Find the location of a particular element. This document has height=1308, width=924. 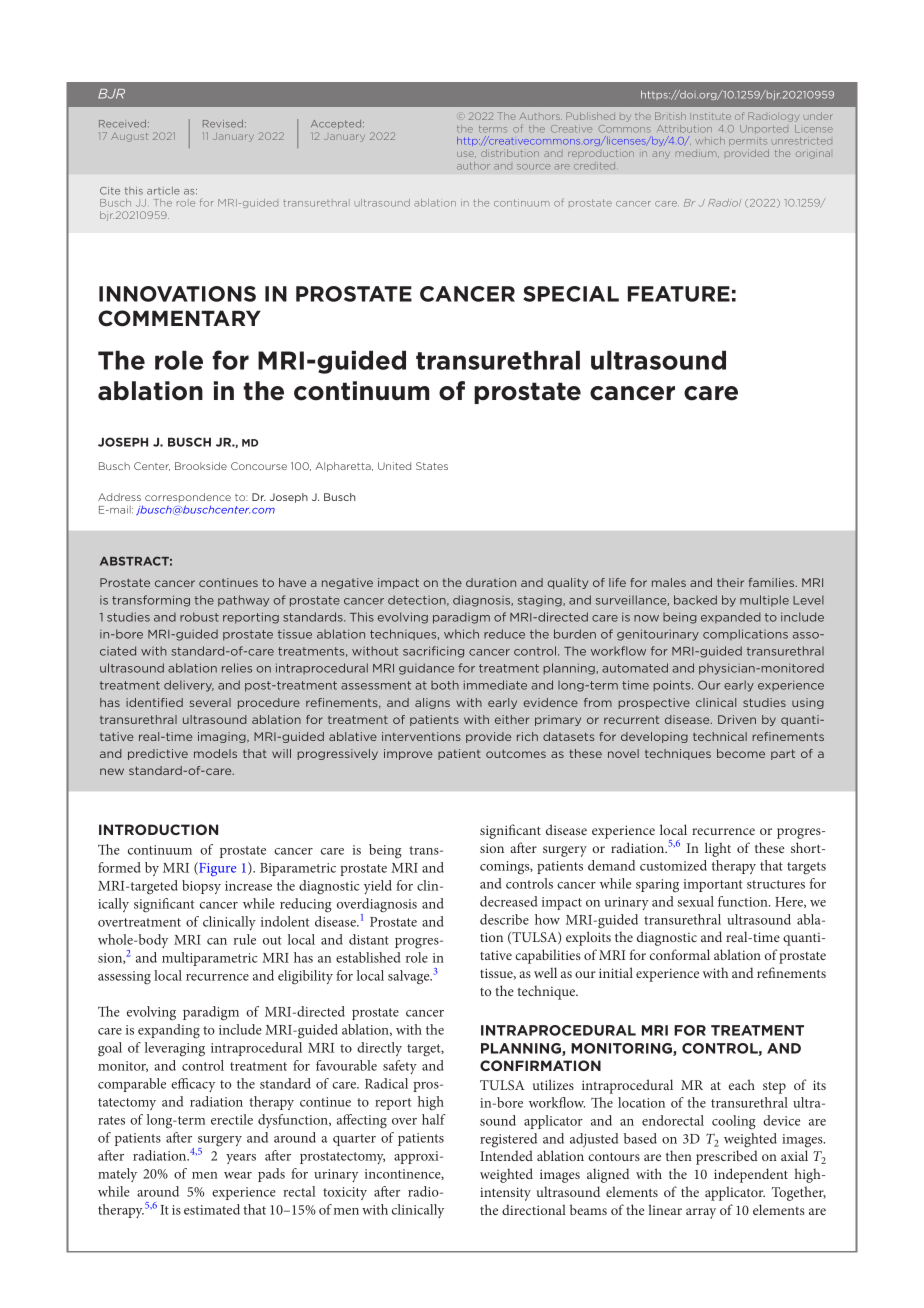

use is located at coordinates (466, 154).
